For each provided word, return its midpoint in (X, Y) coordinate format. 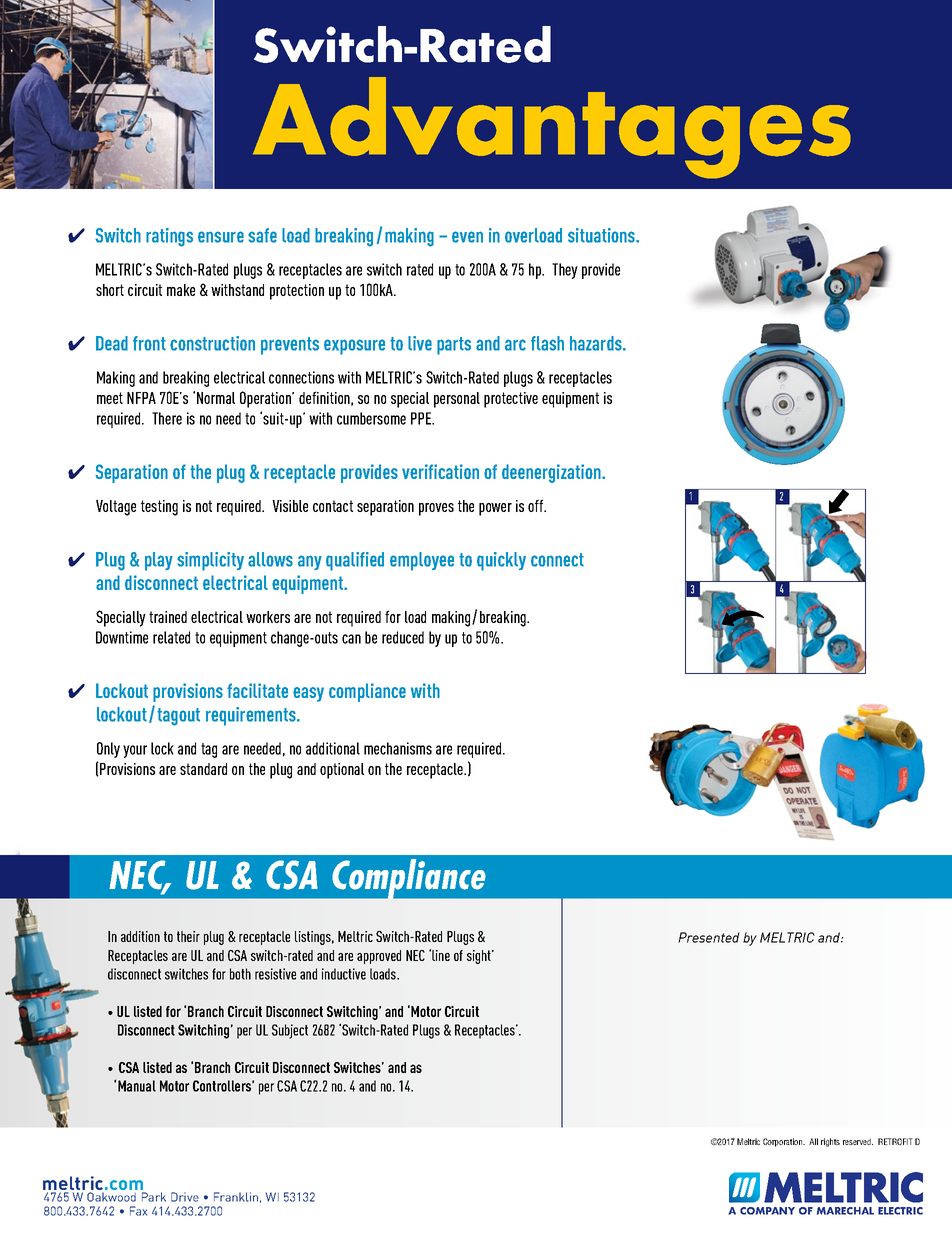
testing (159, 508)
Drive (185, 1197)
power (495, 509)
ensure (221, 237)
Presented (709, 937)
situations (602, 235)
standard (203, 769)
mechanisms (398, 748)
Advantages (552, 128)
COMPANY (767, 1211)
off (537, 505)
